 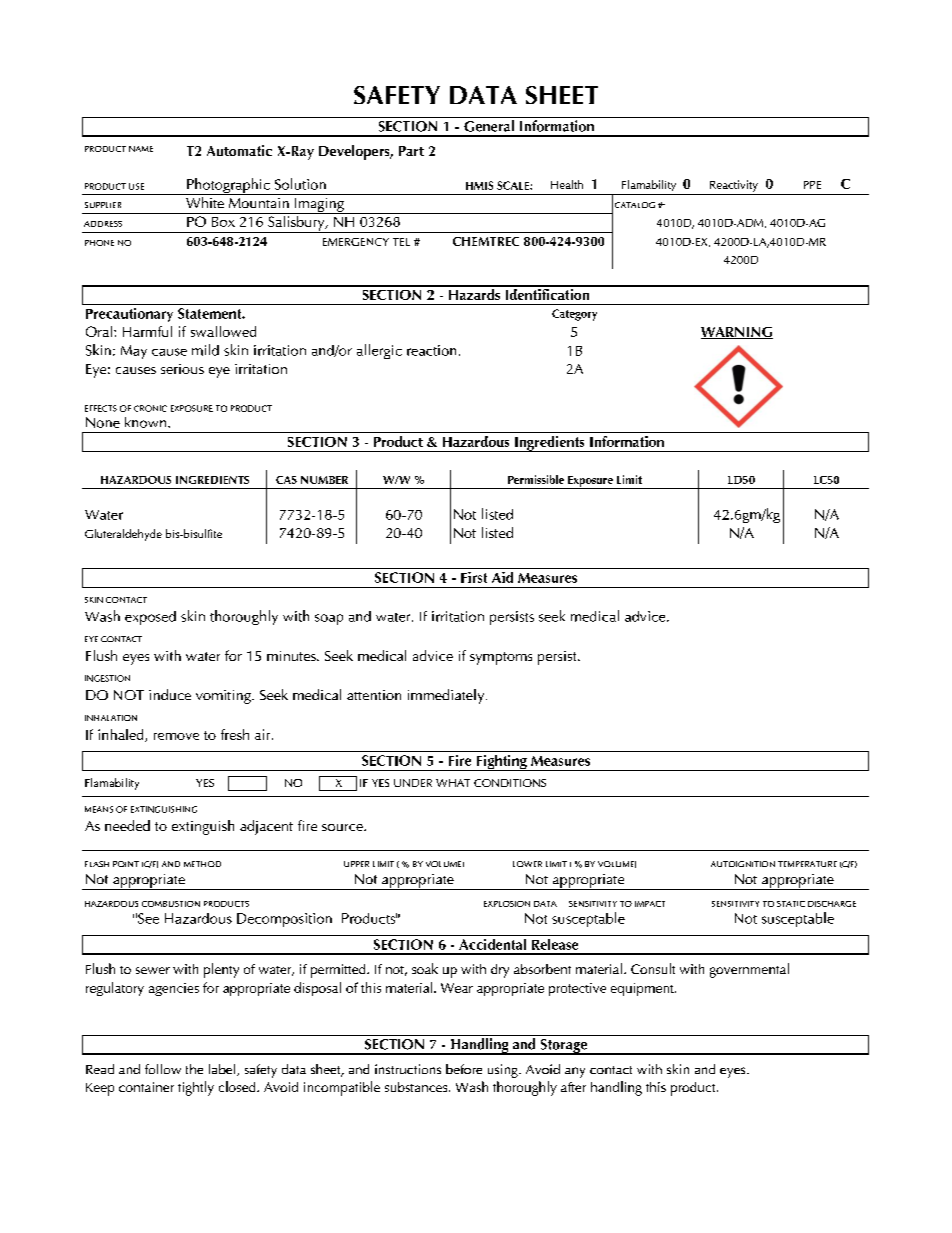 I want to click on Part, so click(x=411, y=151).
